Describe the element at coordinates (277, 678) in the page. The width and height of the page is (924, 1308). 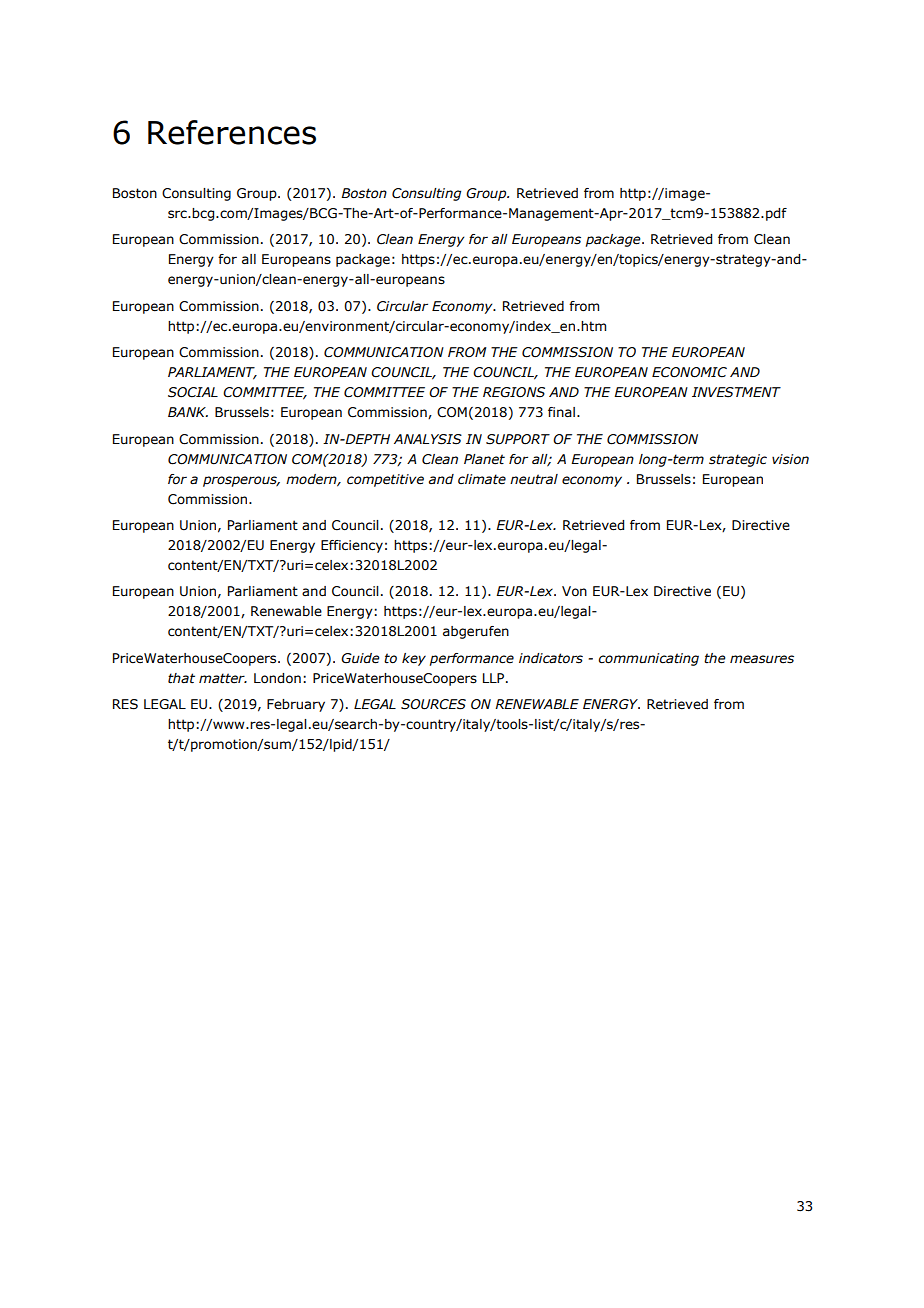
I see `London` at that location.
